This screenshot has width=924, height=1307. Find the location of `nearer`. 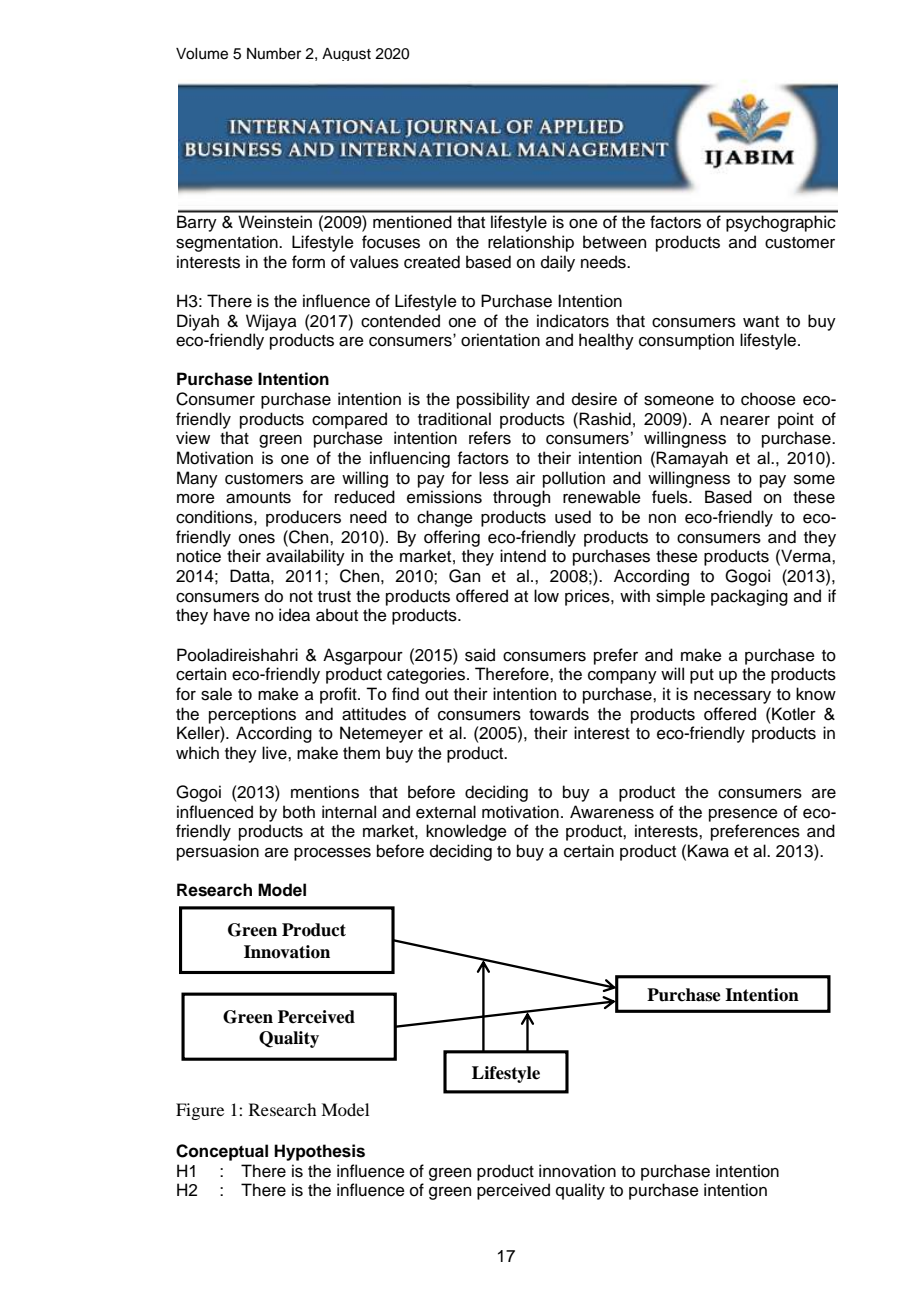

nearer is located at coordinates (745, 421).
